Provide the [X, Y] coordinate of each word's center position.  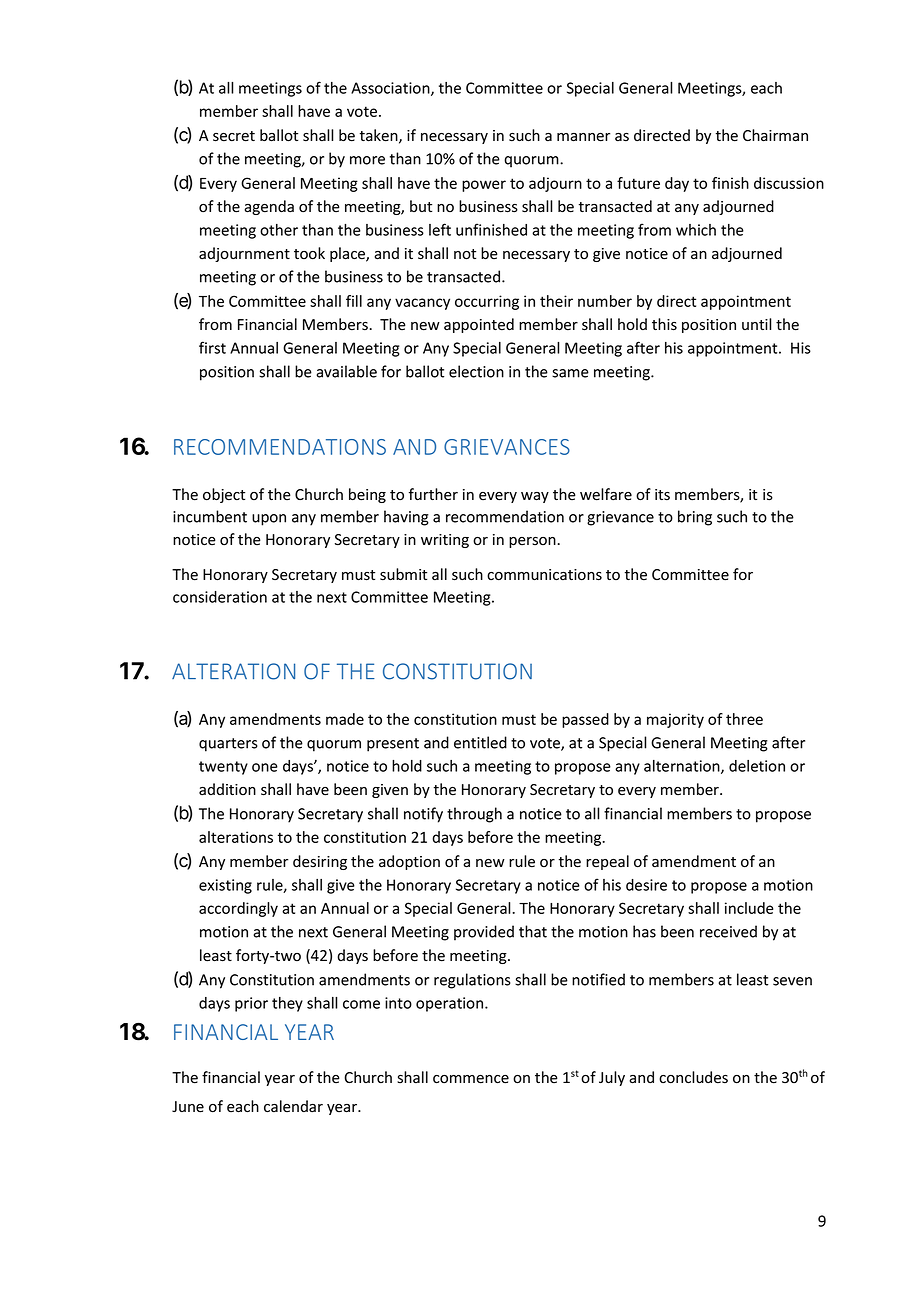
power [484, 186]
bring [695, 518]
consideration [220, 597]
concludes [693, 1077]
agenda [269, 207]
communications [544, 575]
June [188, 1107]
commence [471, 1079]
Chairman [775, 135]
